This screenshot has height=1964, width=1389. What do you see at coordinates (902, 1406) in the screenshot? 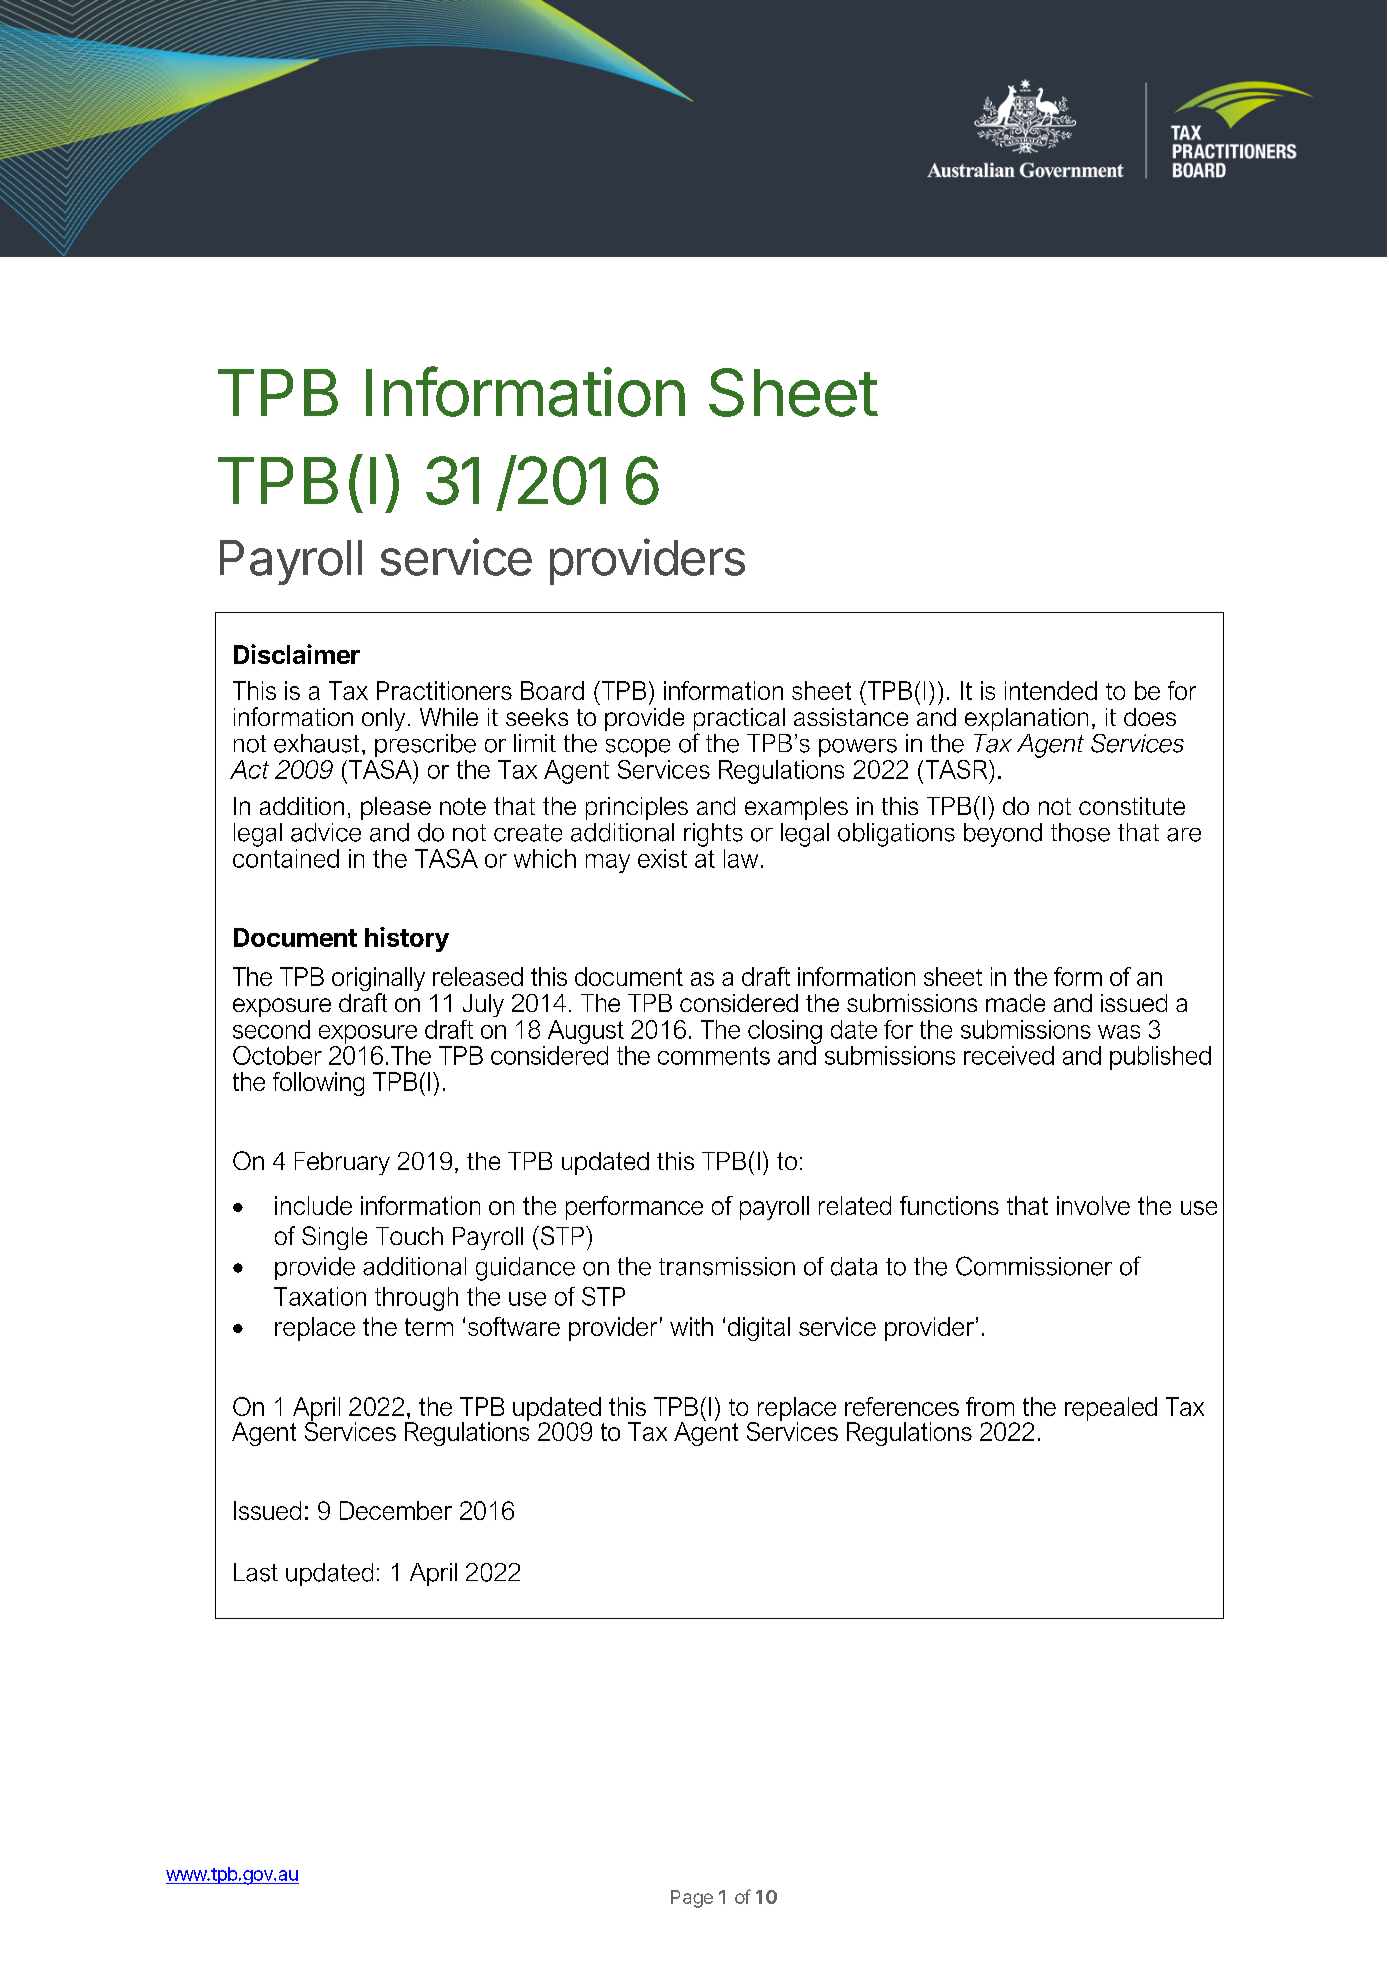
I see `references` at bounding box center [902, 1406].
